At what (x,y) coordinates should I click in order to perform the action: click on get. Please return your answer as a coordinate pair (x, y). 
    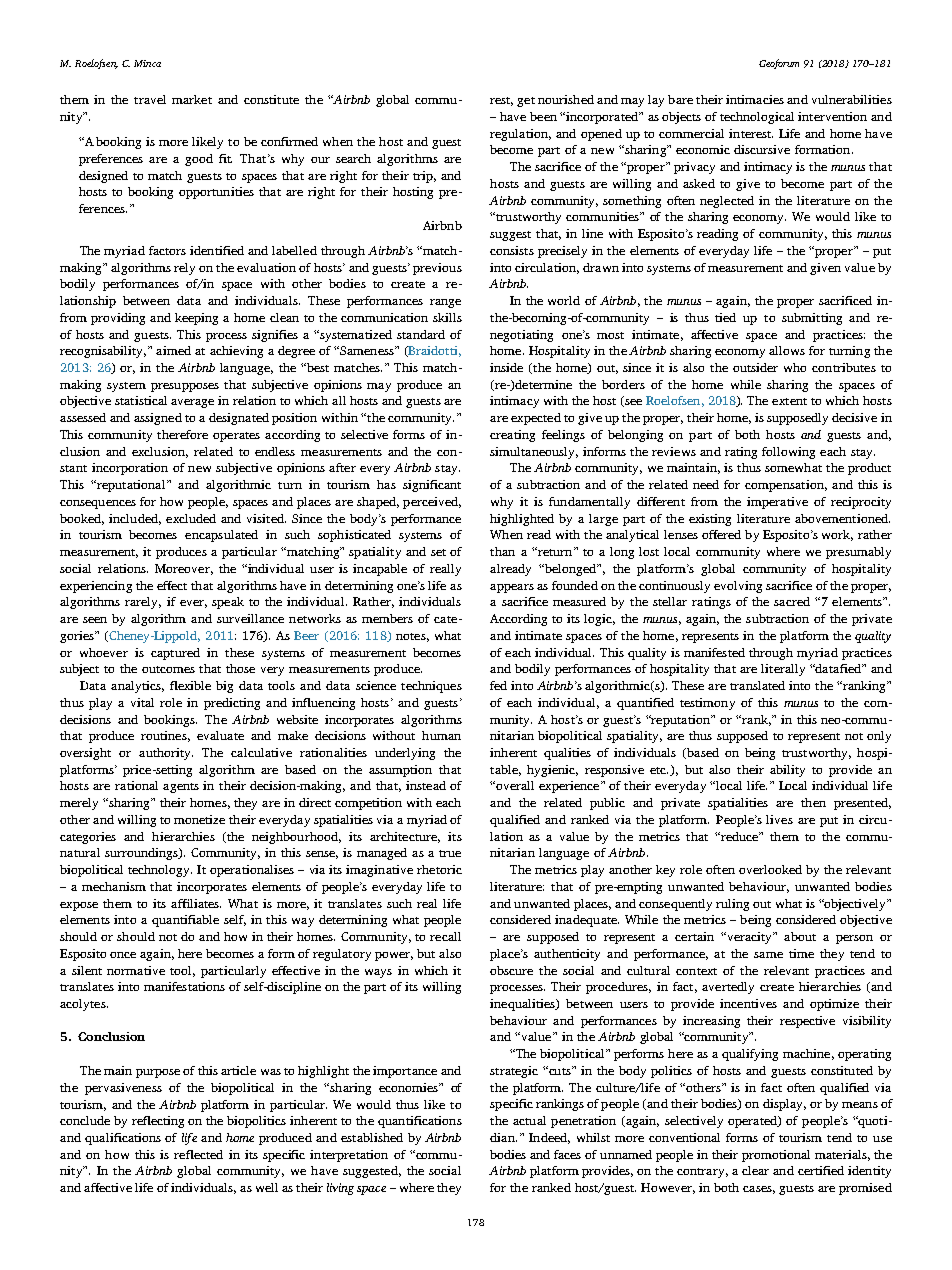
    Looking at the image, I should click on (526, 102).
